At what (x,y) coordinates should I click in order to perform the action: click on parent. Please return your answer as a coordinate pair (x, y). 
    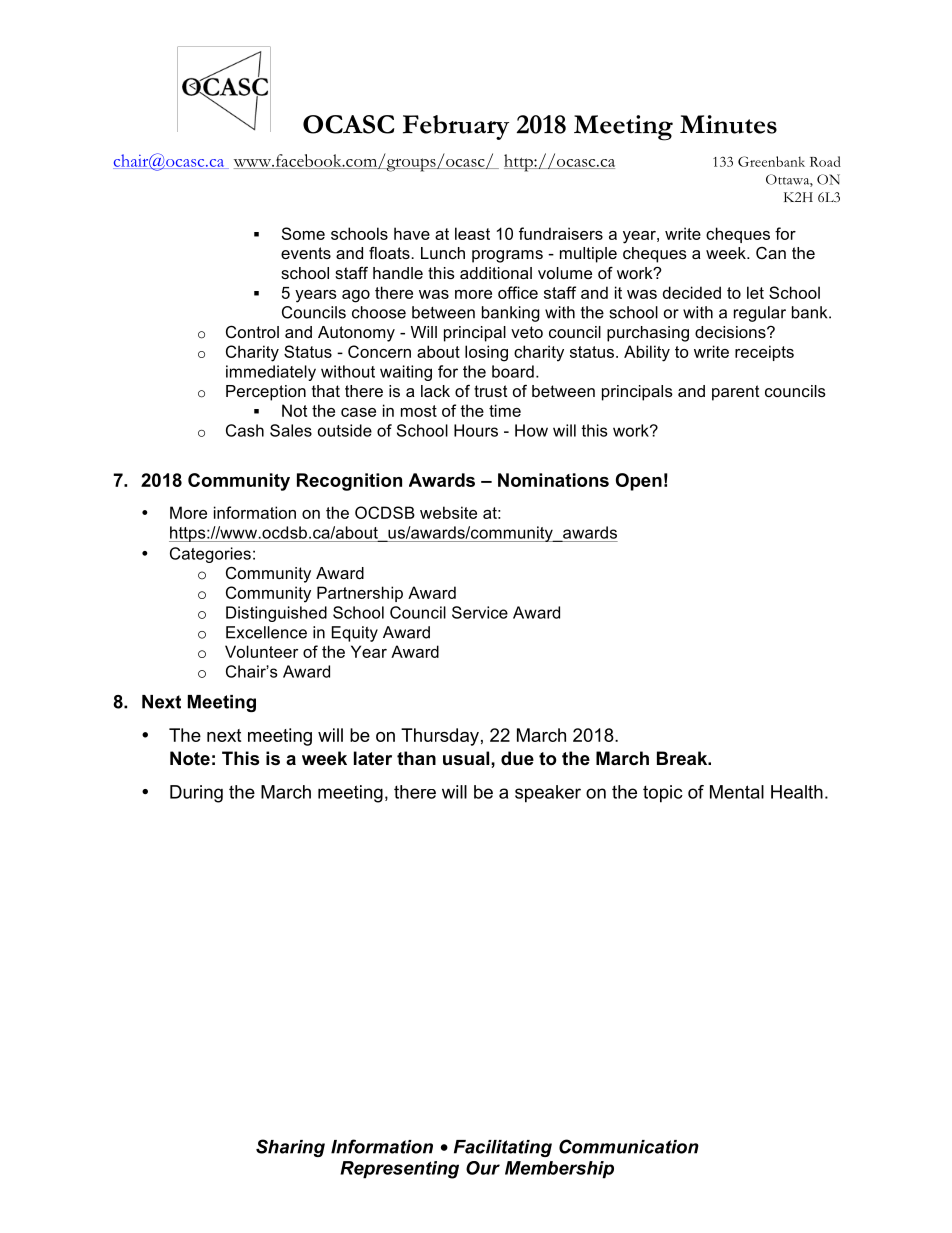
    Looking at the image, I should click on (736, 393).
